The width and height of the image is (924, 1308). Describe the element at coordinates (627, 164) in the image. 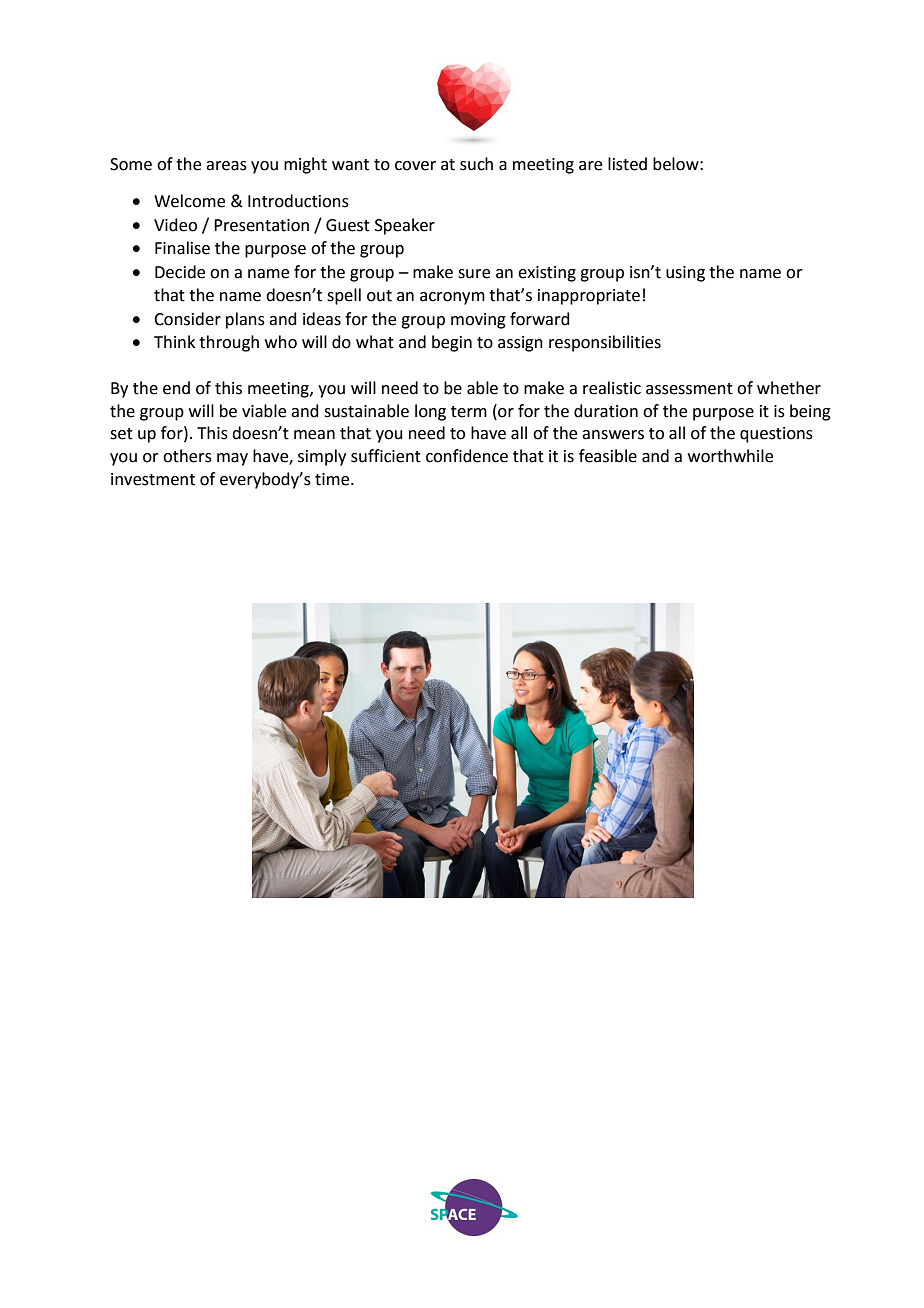

I see `listed` at that location.
